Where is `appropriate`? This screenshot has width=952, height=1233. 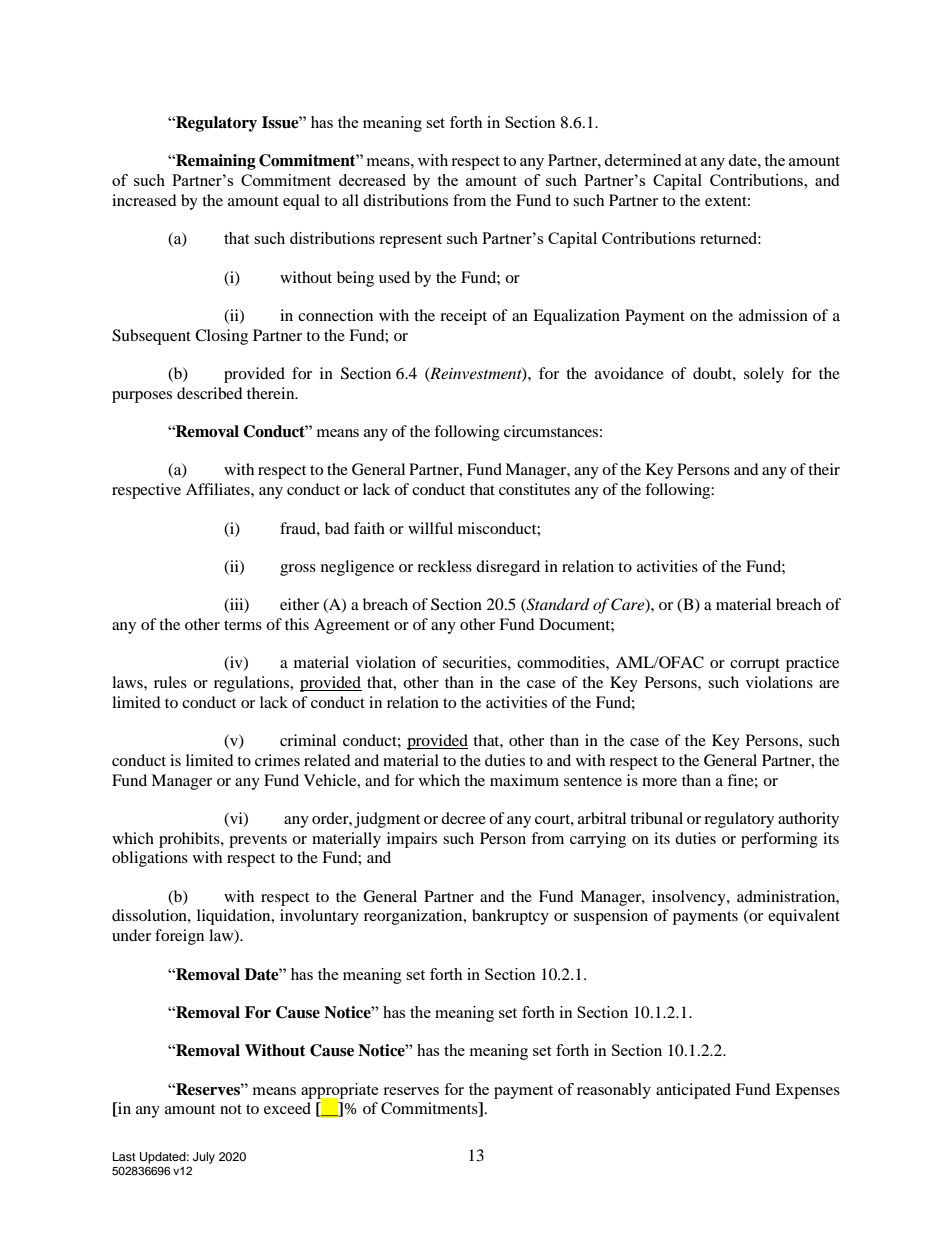 appropriate is located at coordinates (340, 1092).
